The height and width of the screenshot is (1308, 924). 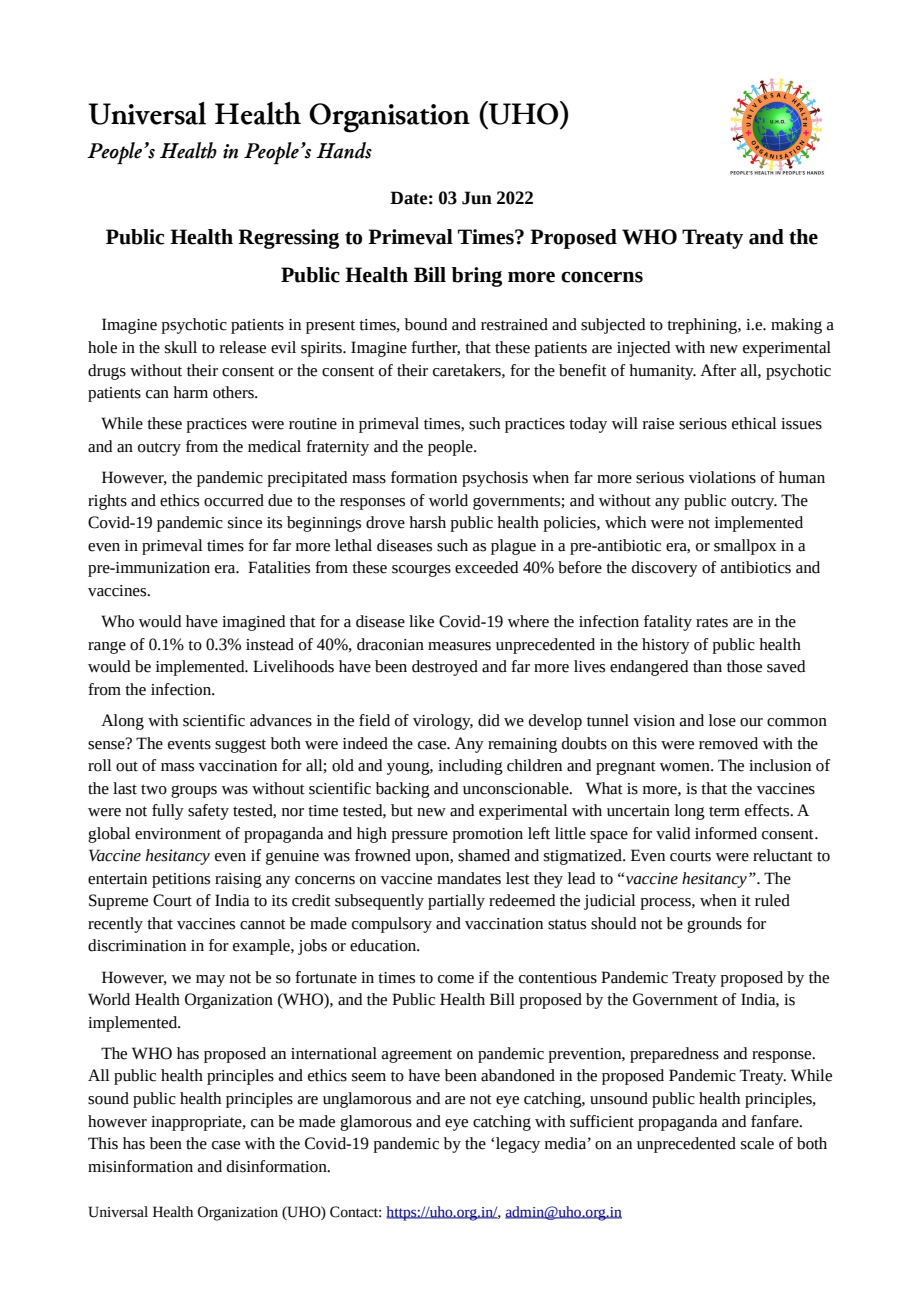 I want to click on range, so click(x=107, y=647).
